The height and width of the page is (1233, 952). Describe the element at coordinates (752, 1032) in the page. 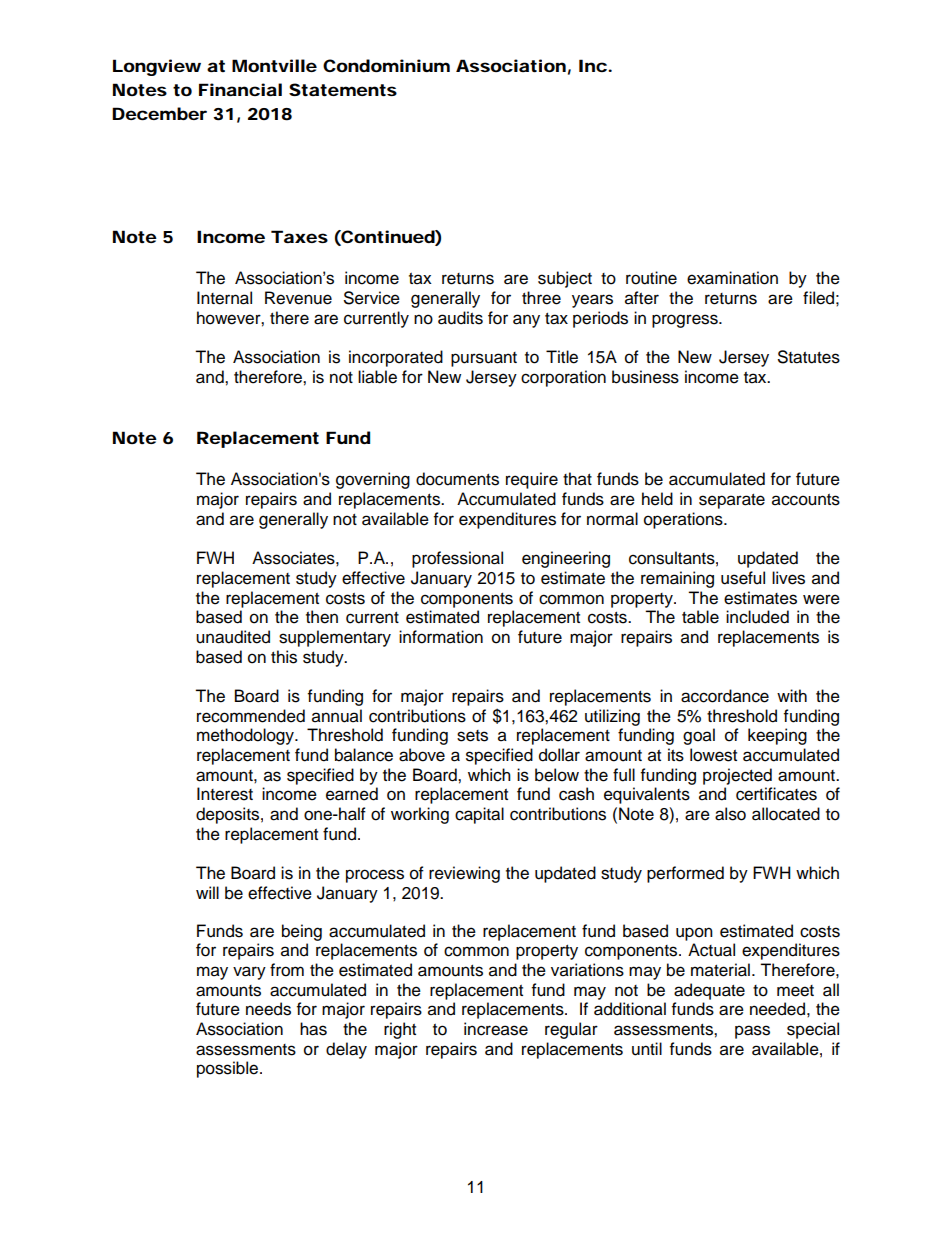

I see `pass` at that location.
